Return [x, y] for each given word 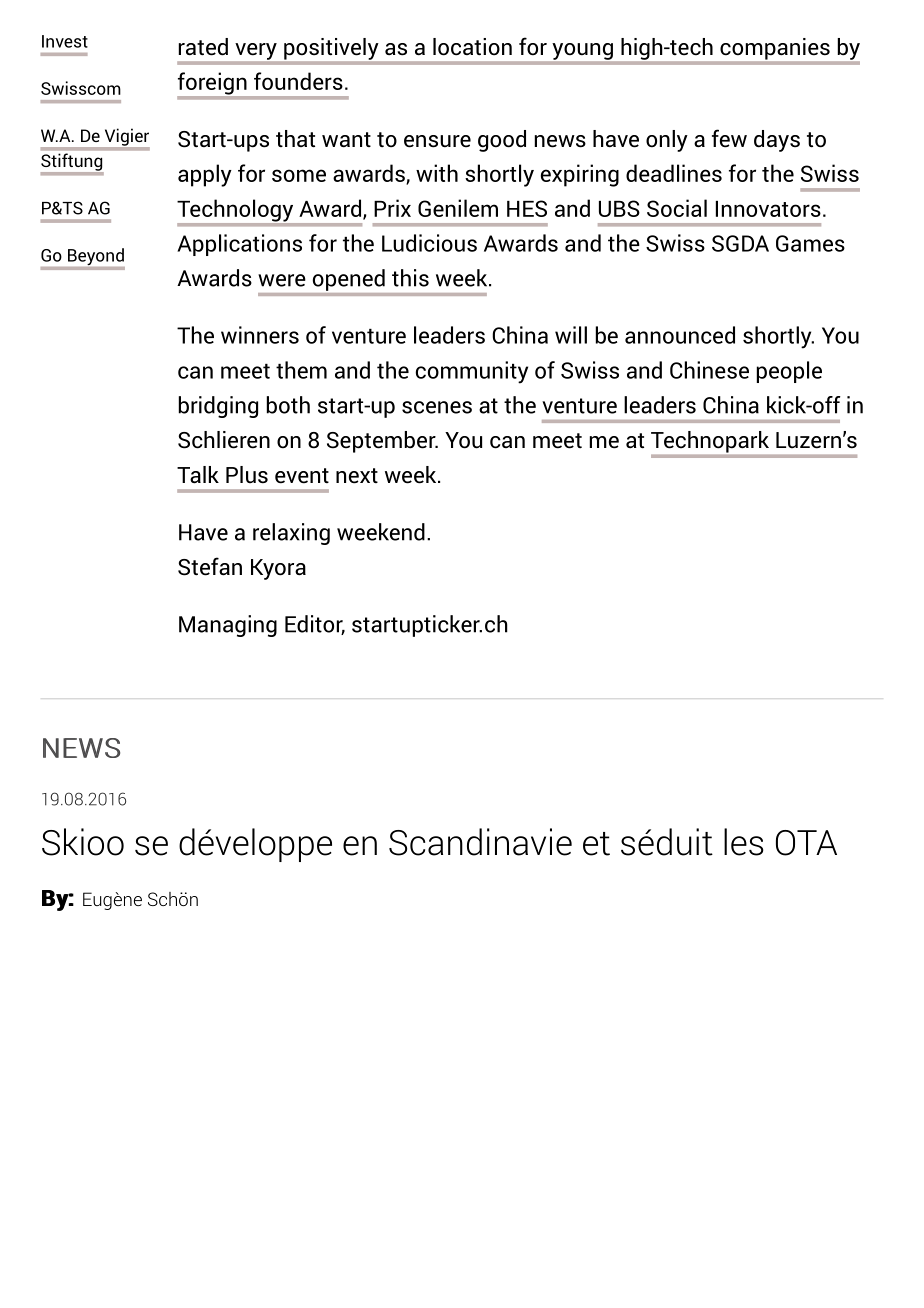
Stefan [210, 566]
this [410, 278]
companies [775, 49]
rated [203, 47]
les [744, 842]
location [472, 47]
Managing [228, 626]
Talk [198, 475]
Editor [315, 625]
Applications [239, 245]
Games [810, 243]
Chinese [709, 370]
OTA [806, 843]
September [382, 442]
